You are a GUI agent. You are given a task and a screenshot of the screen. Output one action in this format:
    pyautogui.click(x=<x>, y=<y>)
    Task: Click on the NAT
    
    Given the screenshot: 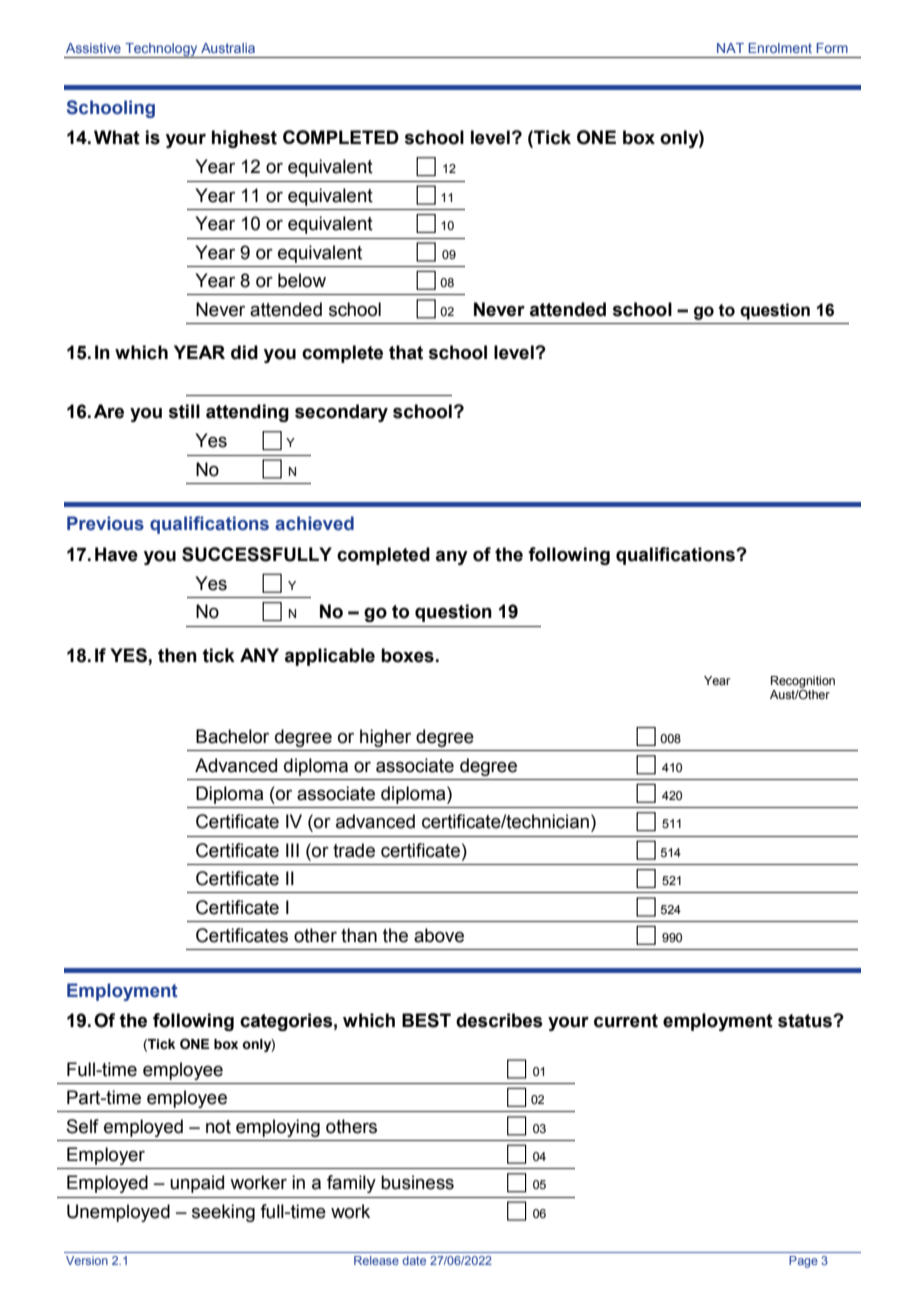 What is the action you would take?
    pyautogui.click(x=730, y=48)
